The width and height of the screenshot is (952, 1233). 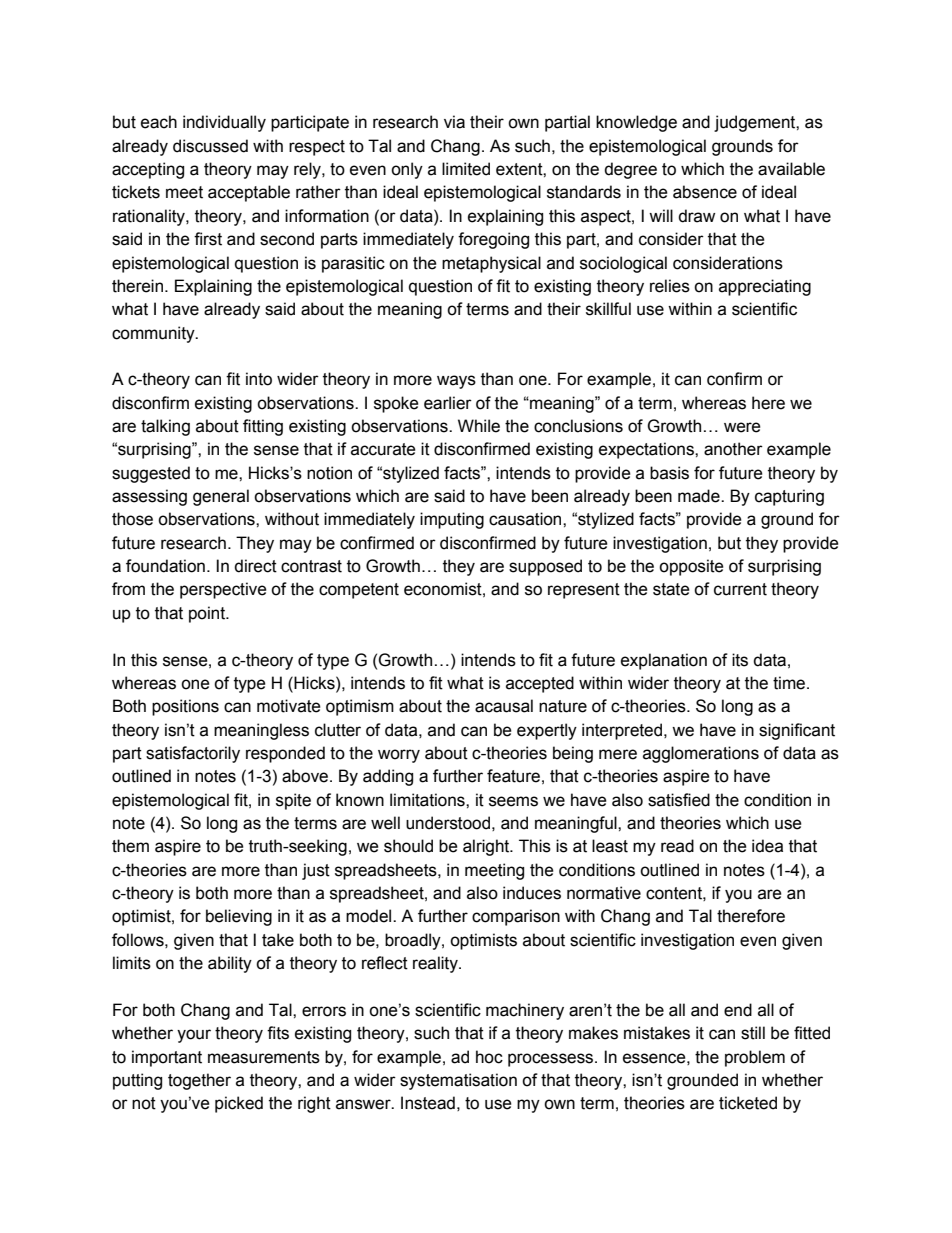 What do you see at coordinates (790, 683) in the screenshot?
I see `time` at bounding box center [790, 683].
